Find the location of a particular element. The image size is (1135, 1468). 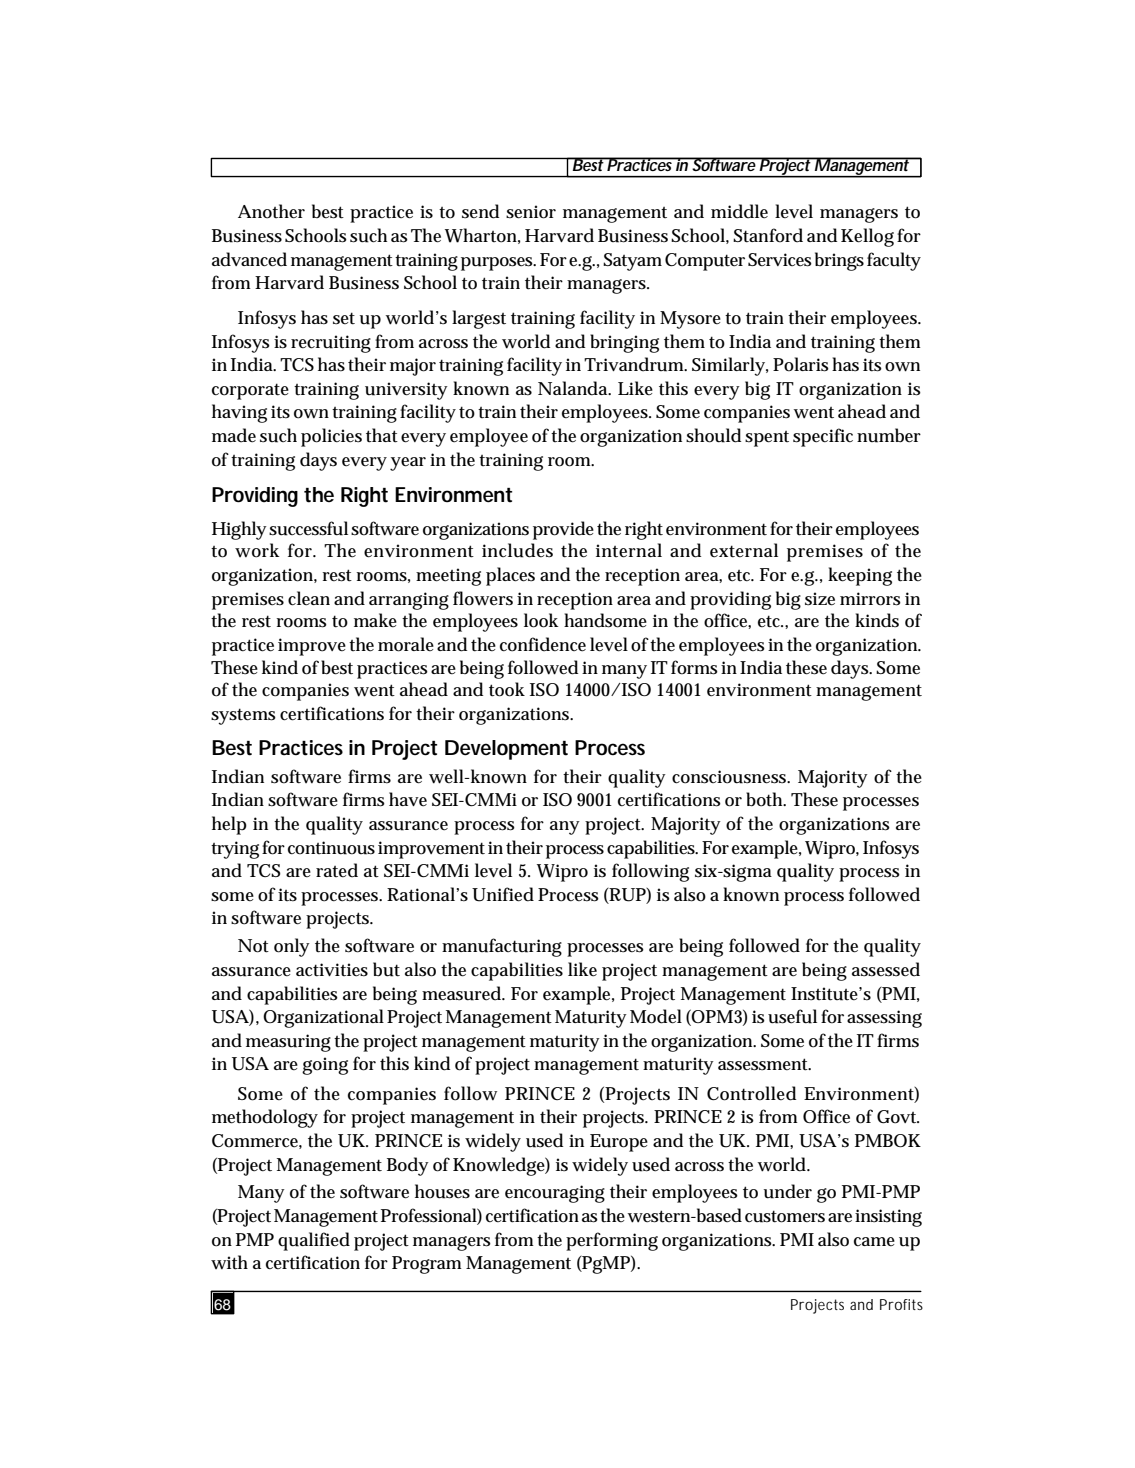

qualified is located at coordinates (314, 1241).
